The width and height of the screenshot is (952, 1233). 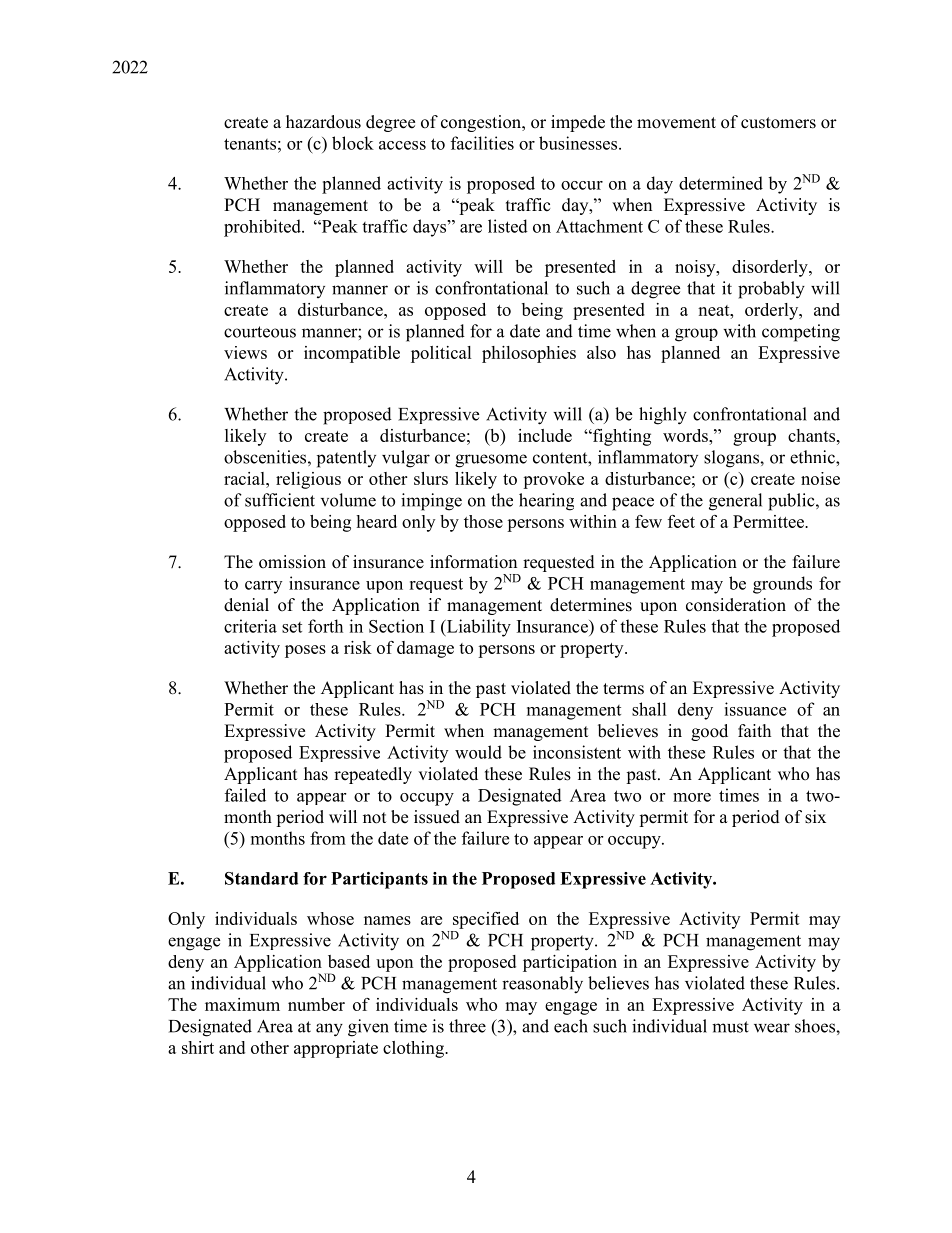 What do you see at coordinates (242, 1004) in the screenshot?
I see `maximum` at bounding box center [242, 1004].
